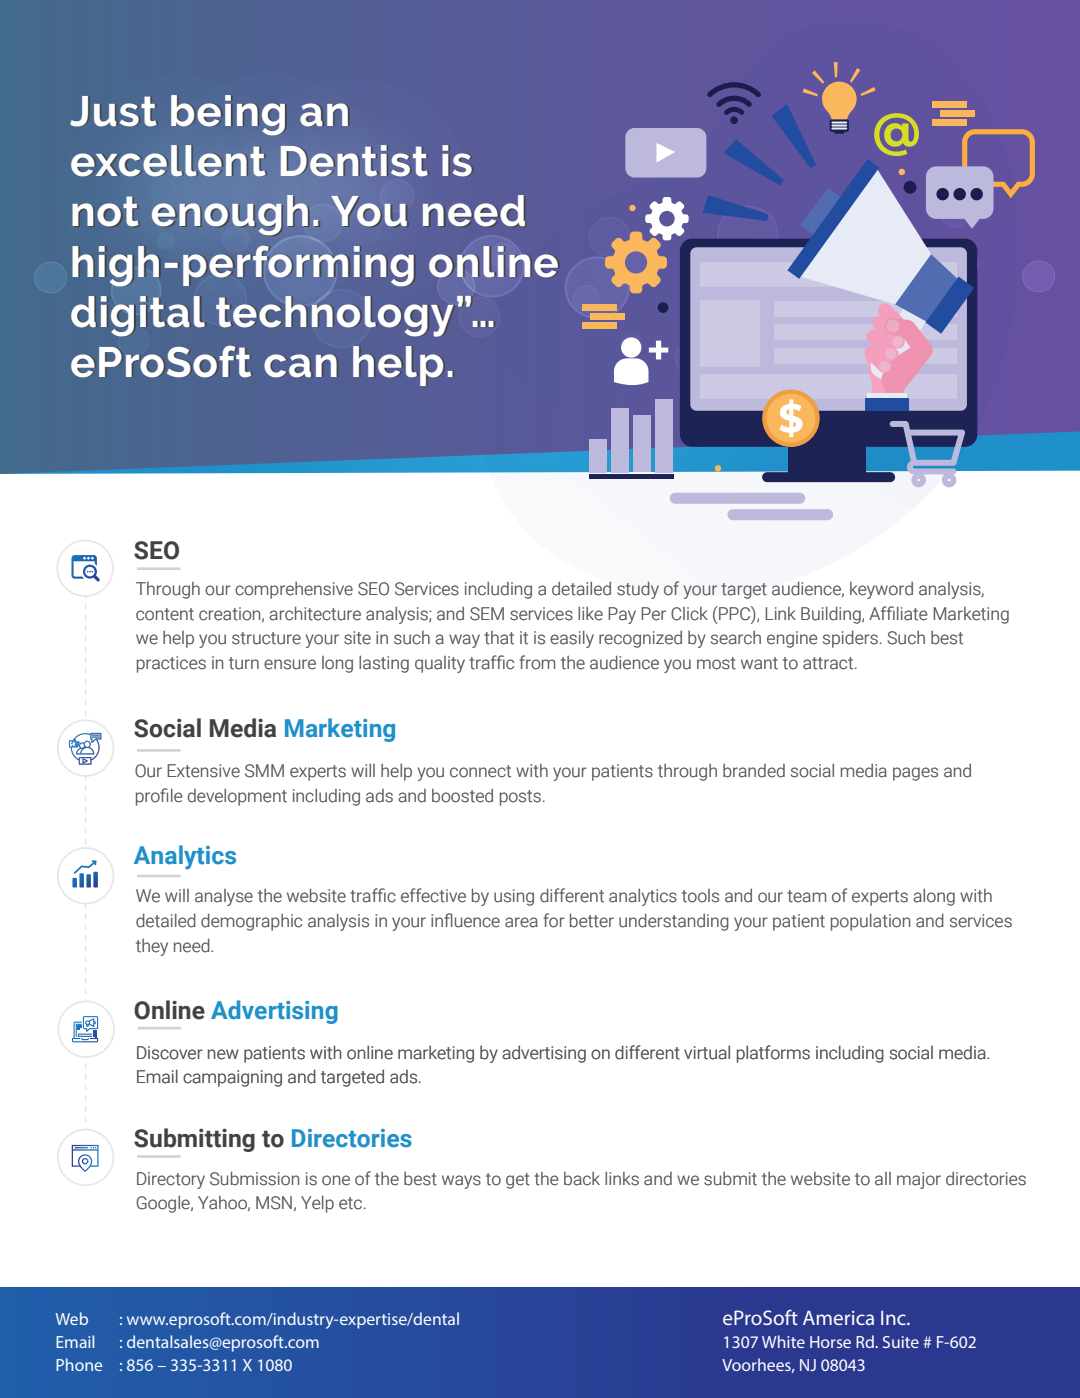 The width and height of the screenshot is (1080, 1398). Describe the element at coordinates (487, 614) in the screenshot. I see `SEM` at that location.
